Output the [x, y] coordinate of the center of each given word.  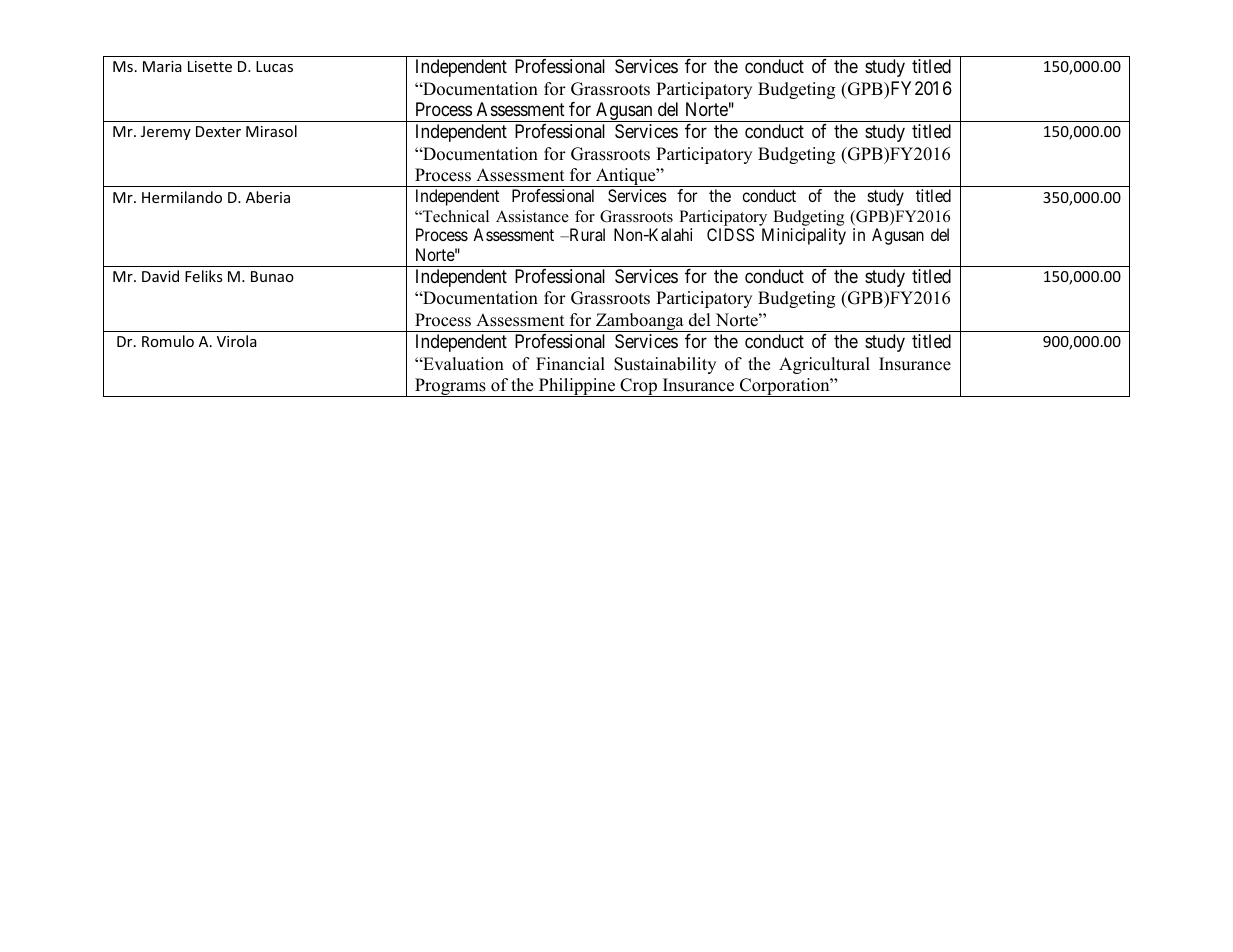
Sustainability [665, 365]
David [160, 276]
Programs [450, 387]
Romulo [168, 341]
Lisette [210, 66]
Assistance [532, 216]
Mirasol [271, 131]
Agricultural [824, 365]
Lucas [274, 66]
